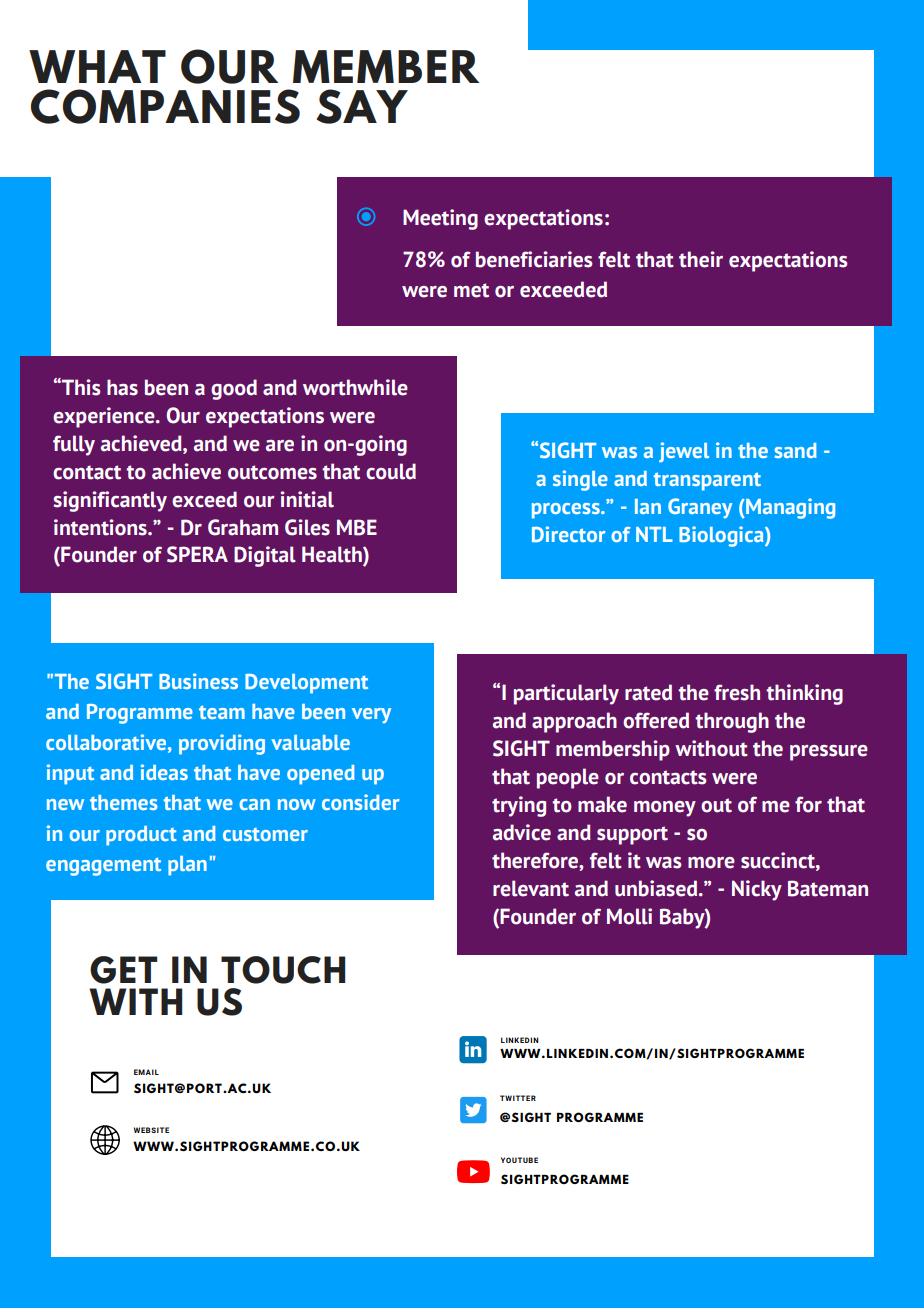  Describe the element at coordinates (518, 1098) in the screenshot. I see `TWITTER` at that location.
